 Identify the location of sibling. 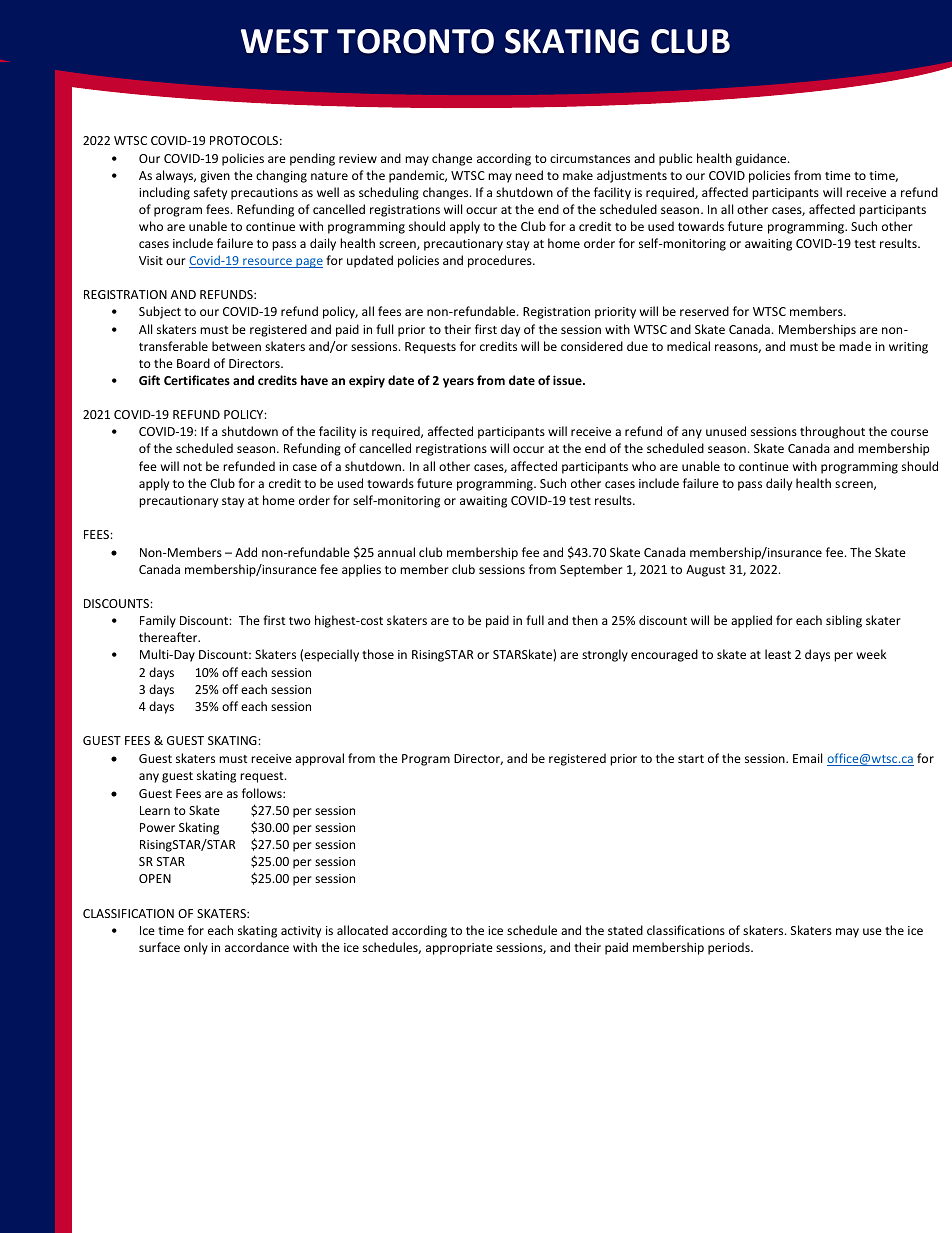
(844, 621).
